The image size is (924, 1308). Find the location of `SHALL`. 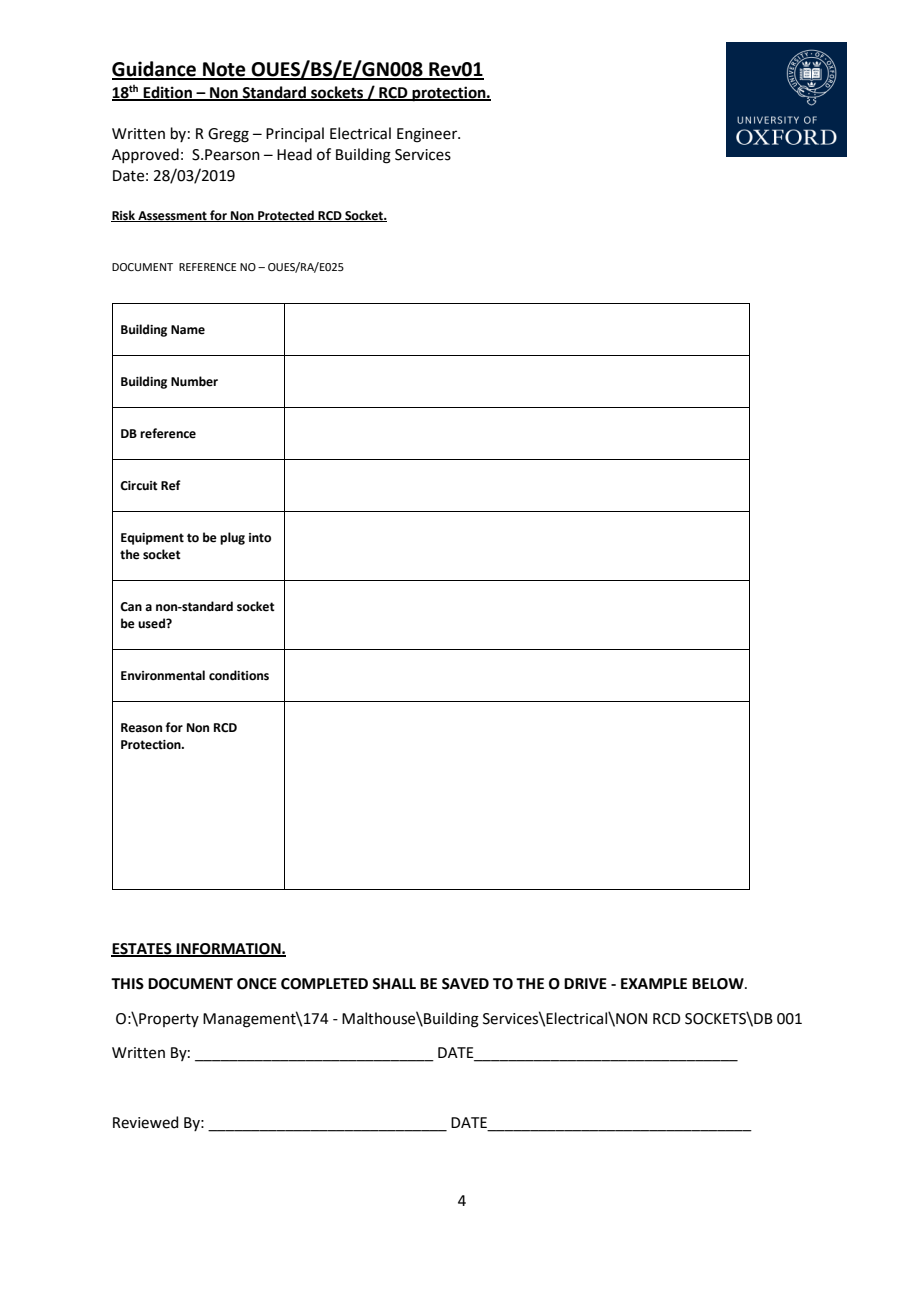

SHALL is located at coordinates (394, 984).
